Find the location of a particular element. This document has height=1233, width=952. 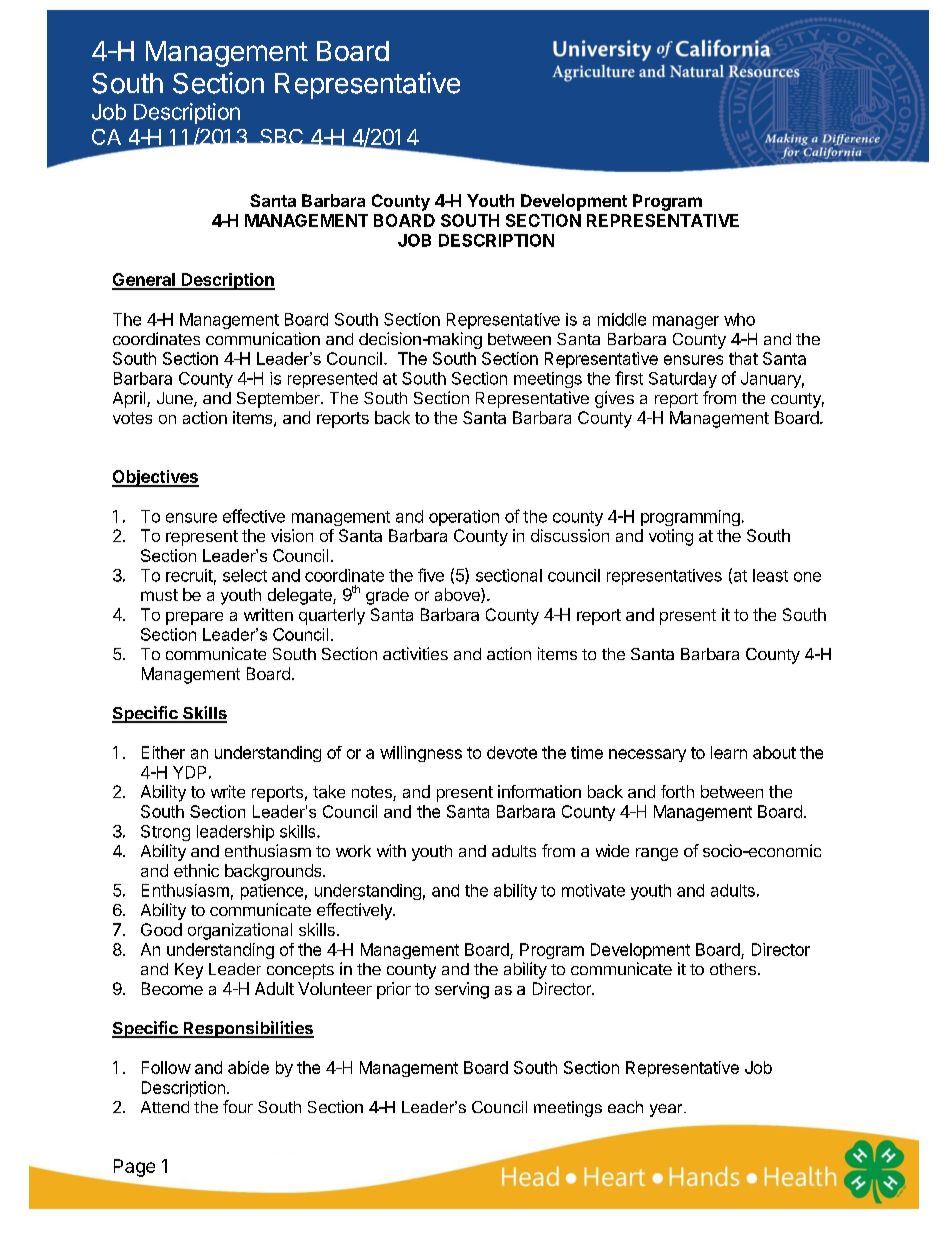

who is located at coordinates (739, 319).
